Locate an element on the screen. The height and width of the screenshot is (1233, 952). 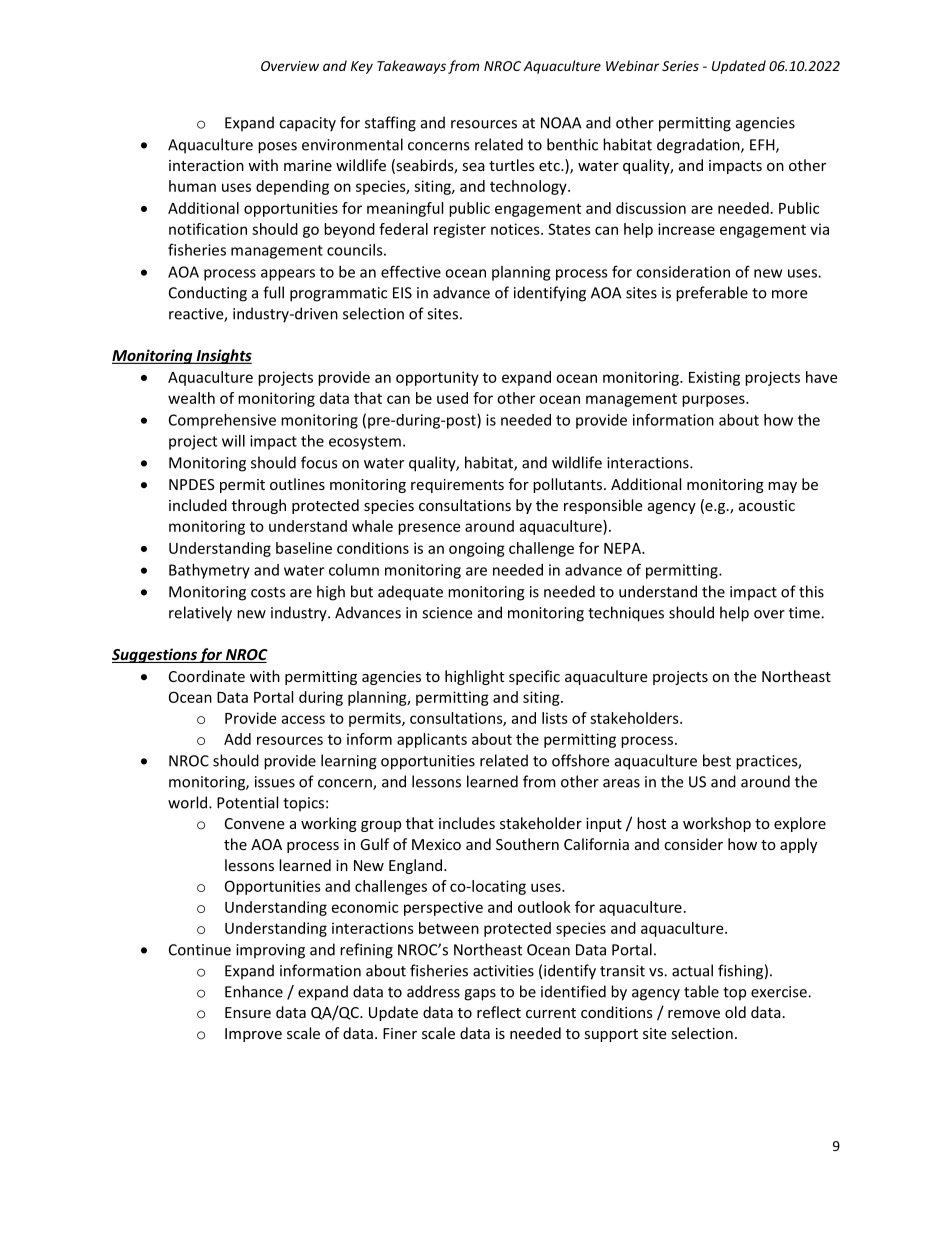
Ensure is located at coordinates (248, 1012).
